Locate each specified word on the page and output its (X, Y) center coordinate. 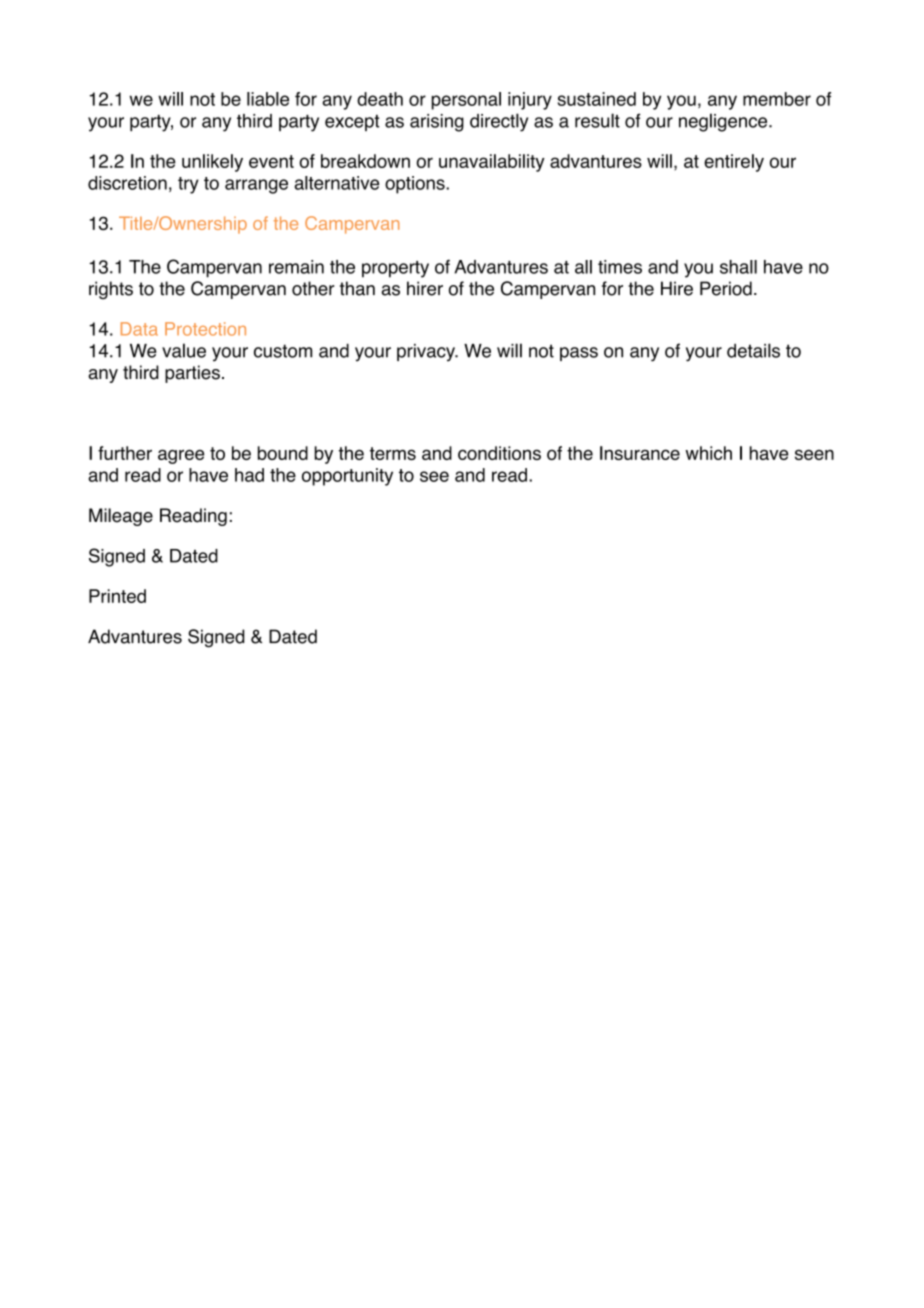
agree (181, 456)
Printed (117, 596)
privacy (427, 353)
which (708, 453)
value (184, 350)
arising (437, 123)
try (188, 185)
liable (268, 99)
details (753, 350)
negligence (724, 122)
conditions (499, 453)
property (395, 269)
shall (738, 267)
